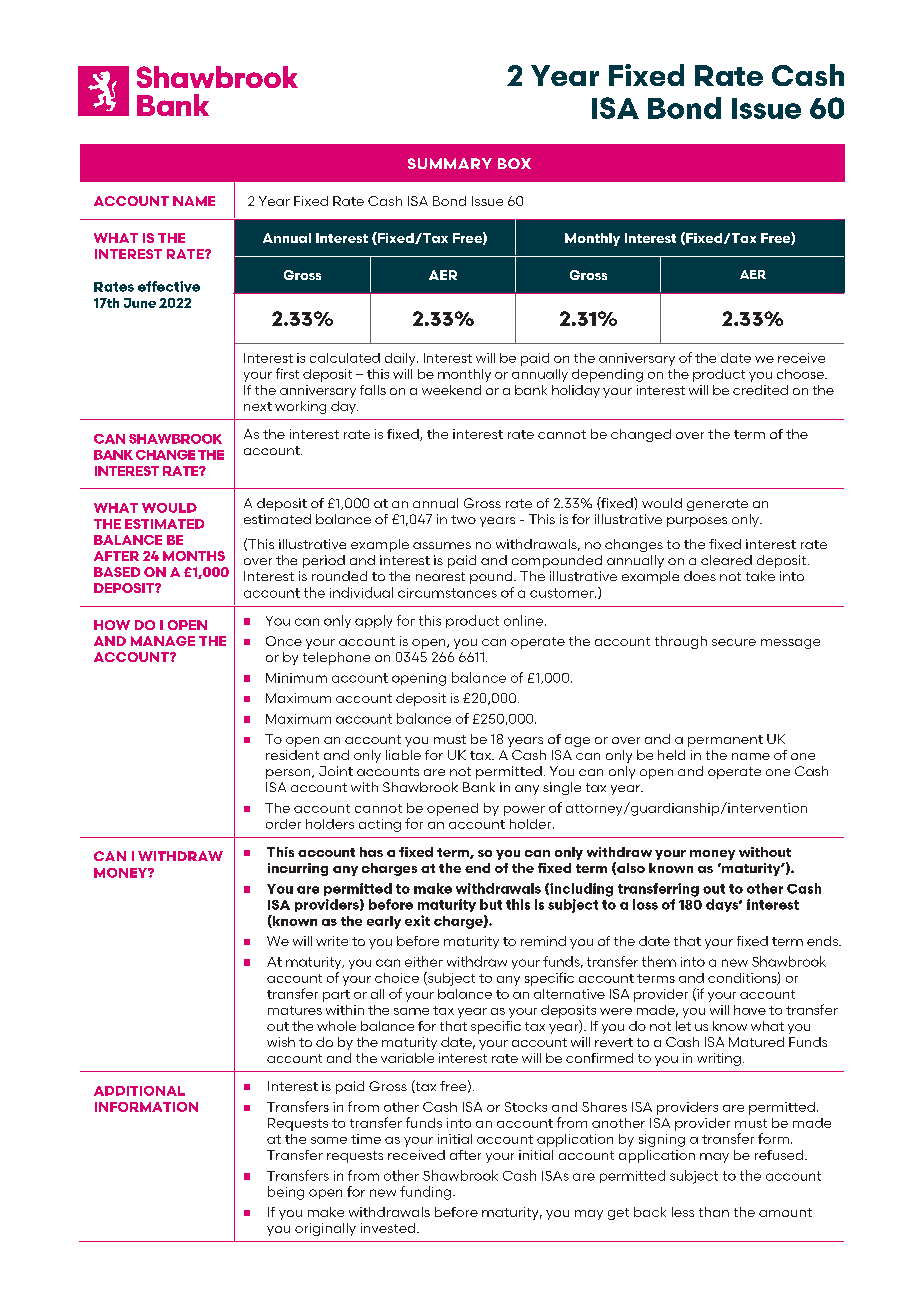 Image resolution: width=924 pixels, height=1308 pixels. What do you see at coordinates (714, 1212) in the screenshot?
I see `than` at bounding box center [714, 1212].
